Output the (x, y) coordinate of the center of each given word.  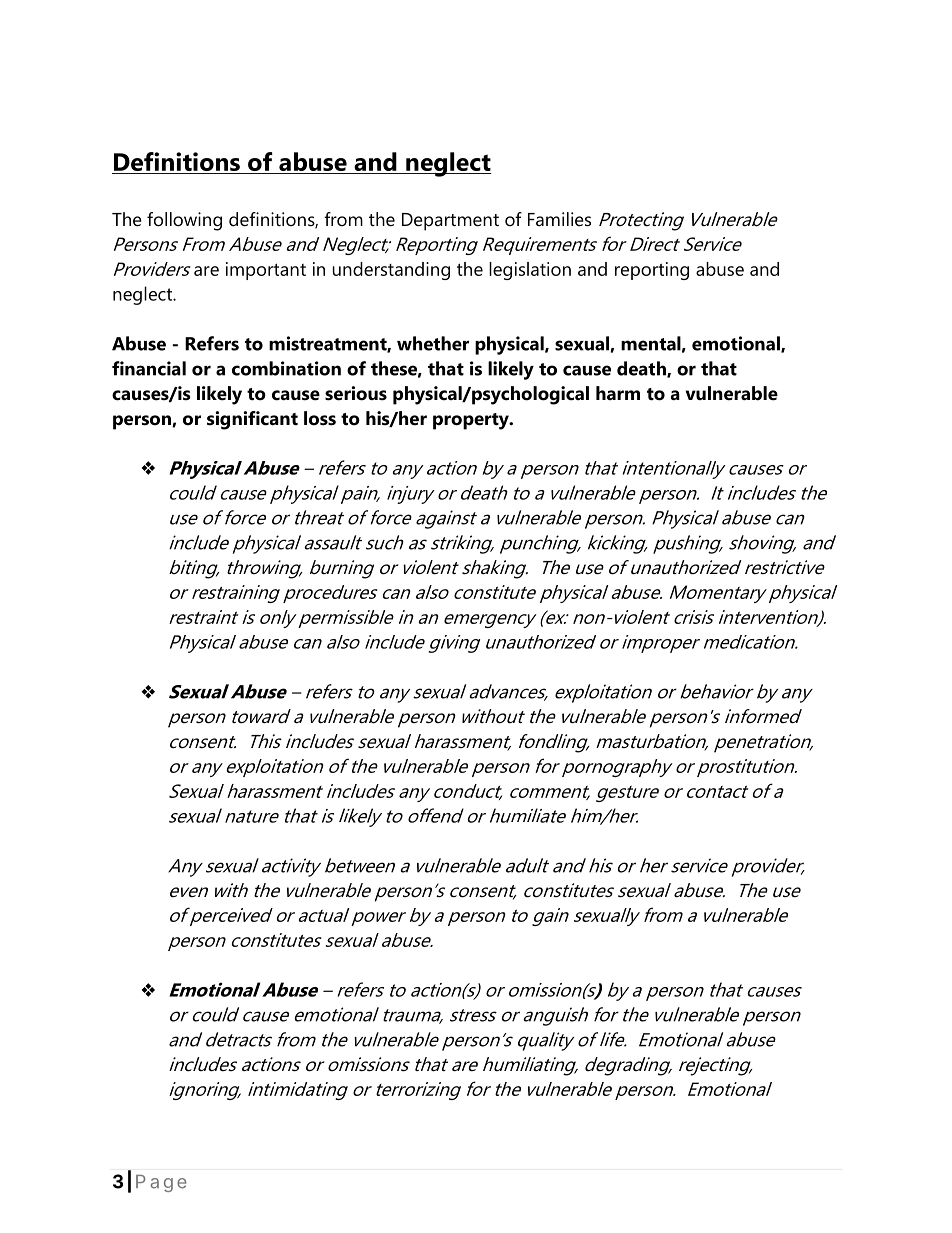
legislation (530, 271)
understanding (391, 271)
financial (149, 368)
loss (320, 418)
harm (618, 393)
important (266, 271)
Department (450, 222)
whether (433, 343)
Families (559, 219)
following (184, 221)
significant (252, 420)
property (472, 421)
